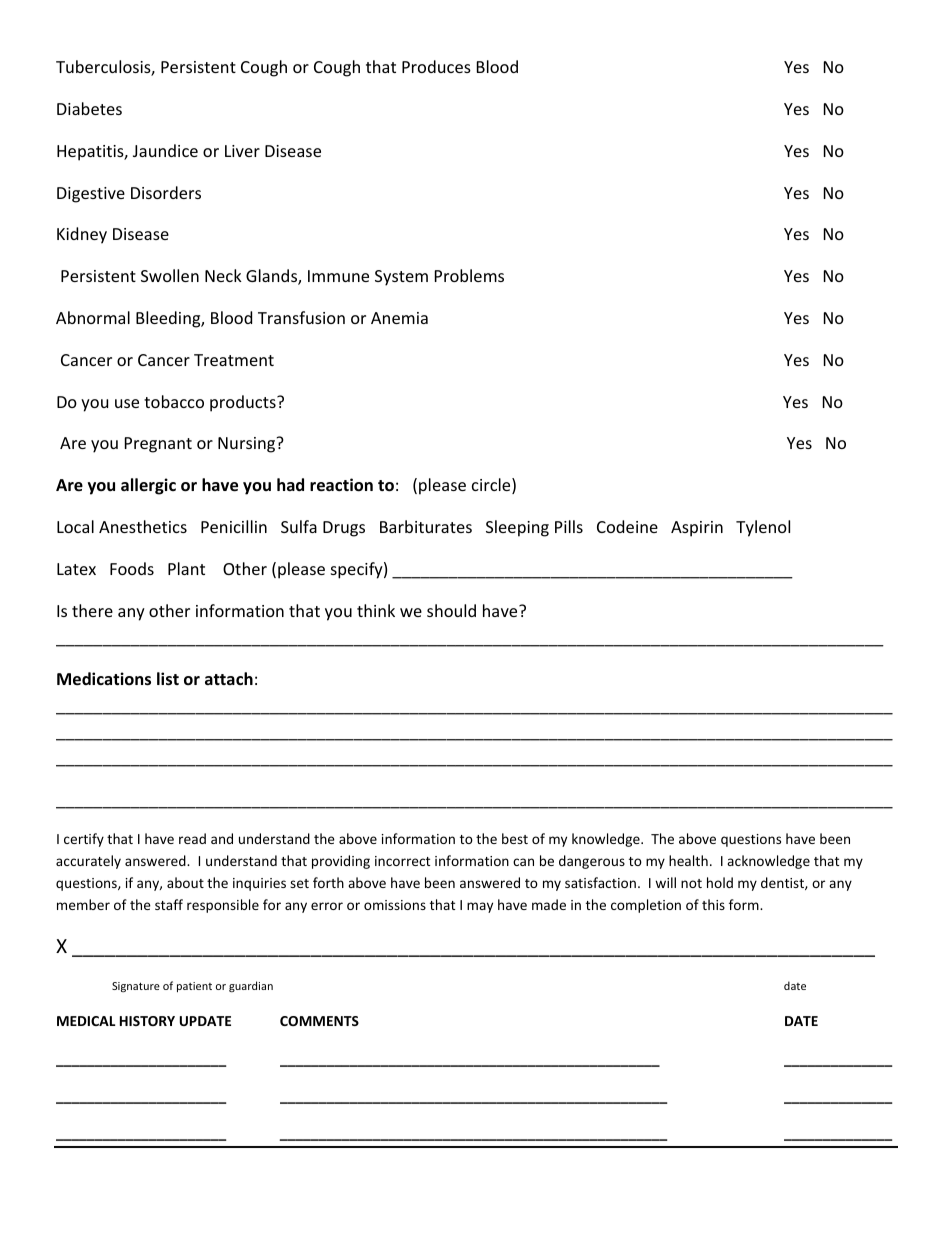 This page has height=1233, width=952. What do you see at coordinates (89, 108) in the page?
I see `Diabetes` at bounding box center [89, 108].
